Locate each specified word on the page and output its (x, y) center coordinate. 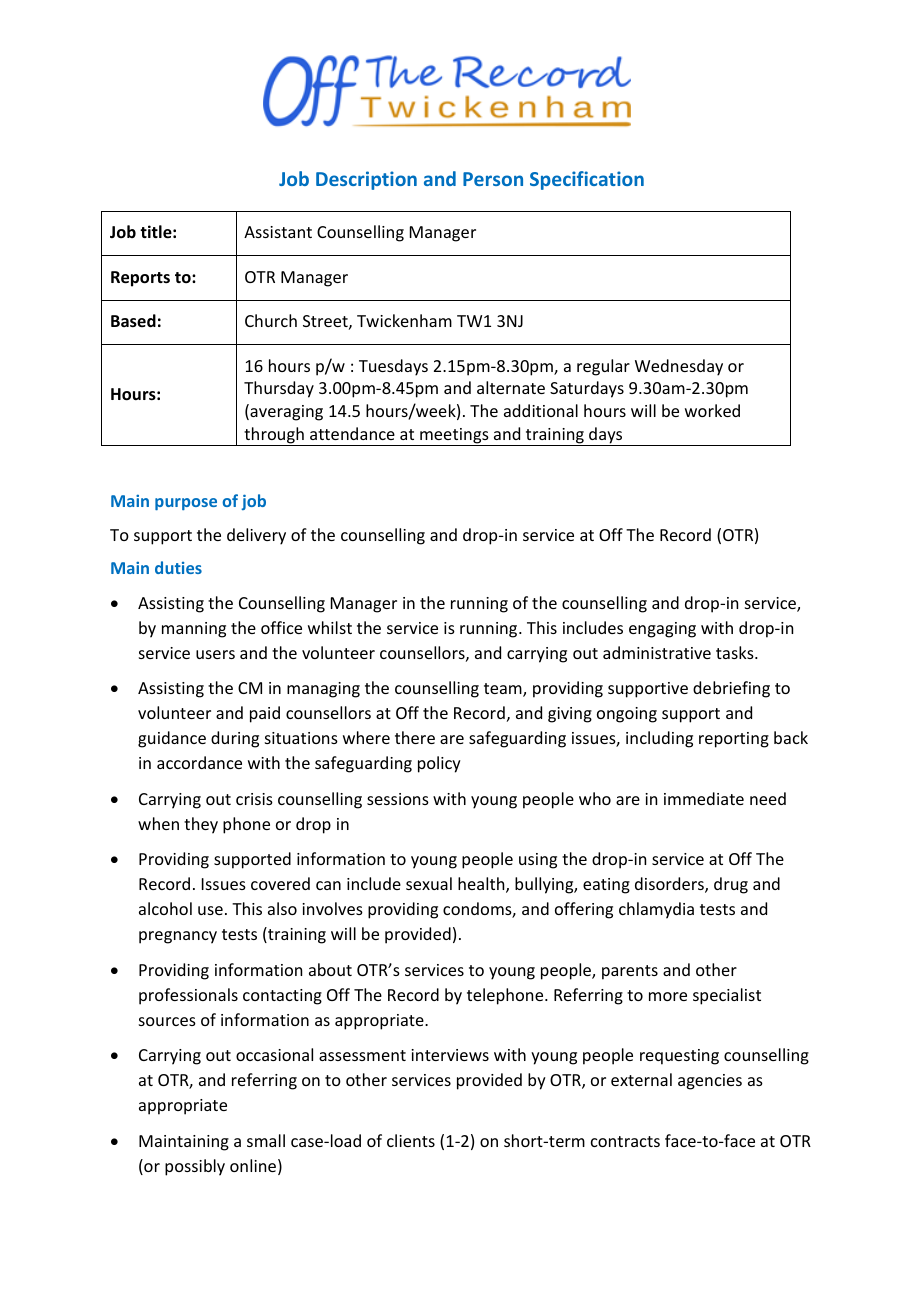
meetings (454, 437)
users (215, 654)
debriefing (731, 689)
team (504, 690)
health (482, 885)
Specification (587, 180)
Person (493, 179)
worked (712, 410)
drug (731, 885)
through (274, 436)
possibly (195, 1167)
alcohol (165, 908)
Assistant (278, 232)
